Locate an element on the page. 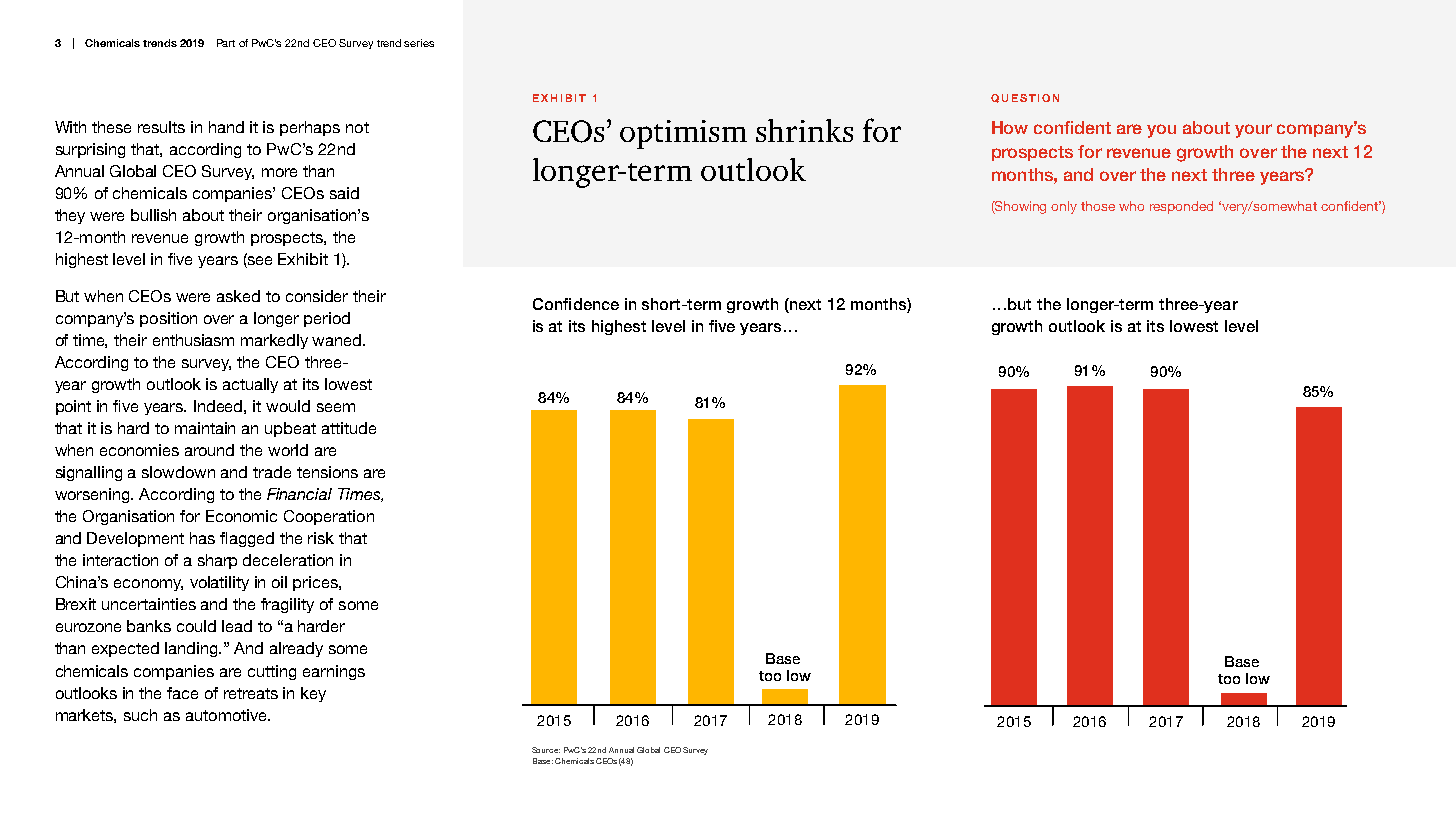 The height and width of the image is (819, 1456). optimism is located at coordinates (683, 134).
